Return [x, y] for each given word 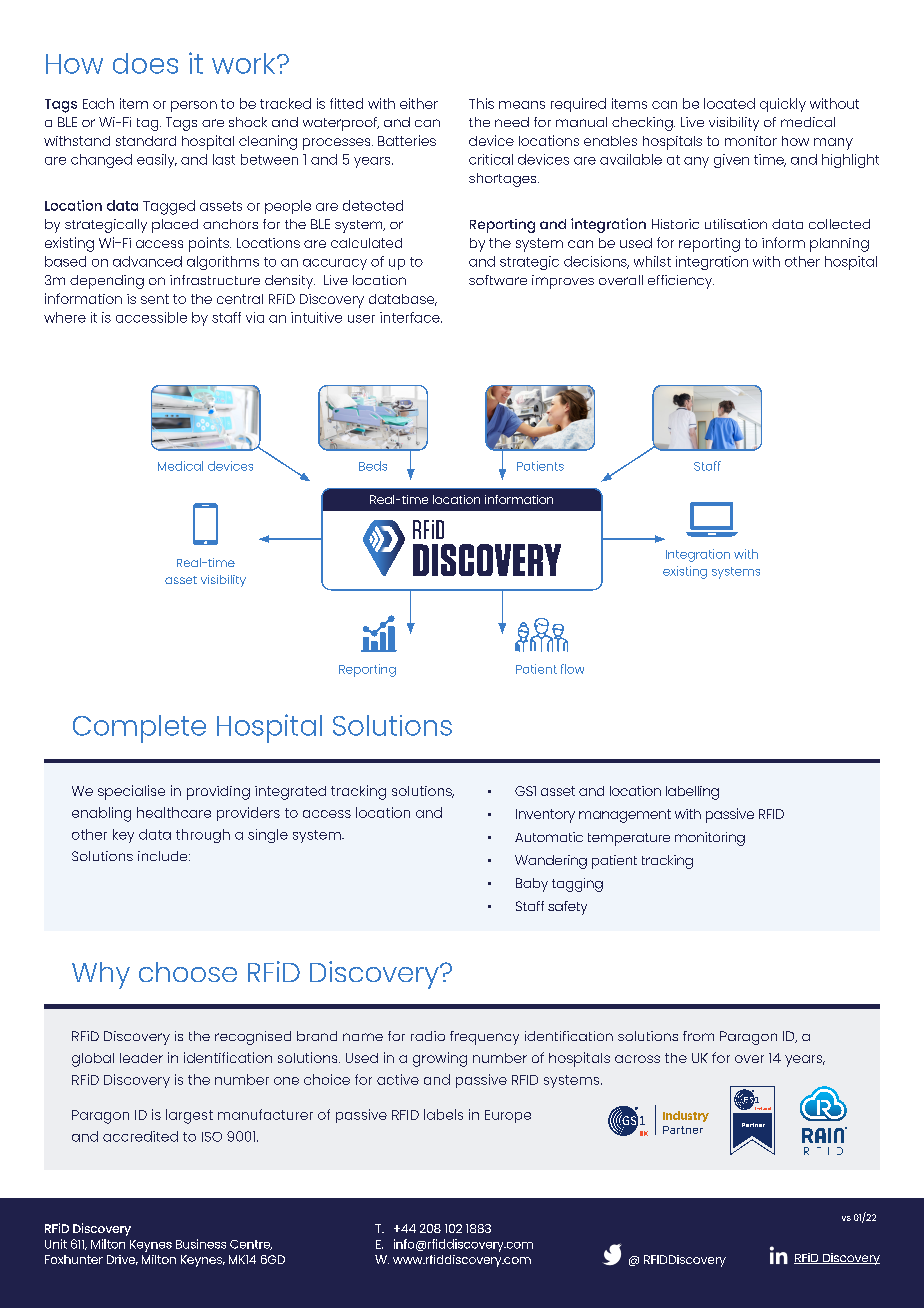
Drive [122, 1260]
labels [443, 1114]
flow [572, 669]
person [194, 106]
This [481, 103]
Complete [139, 729]
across [637, 1059]
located [729, 103]
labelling [692, 793]
